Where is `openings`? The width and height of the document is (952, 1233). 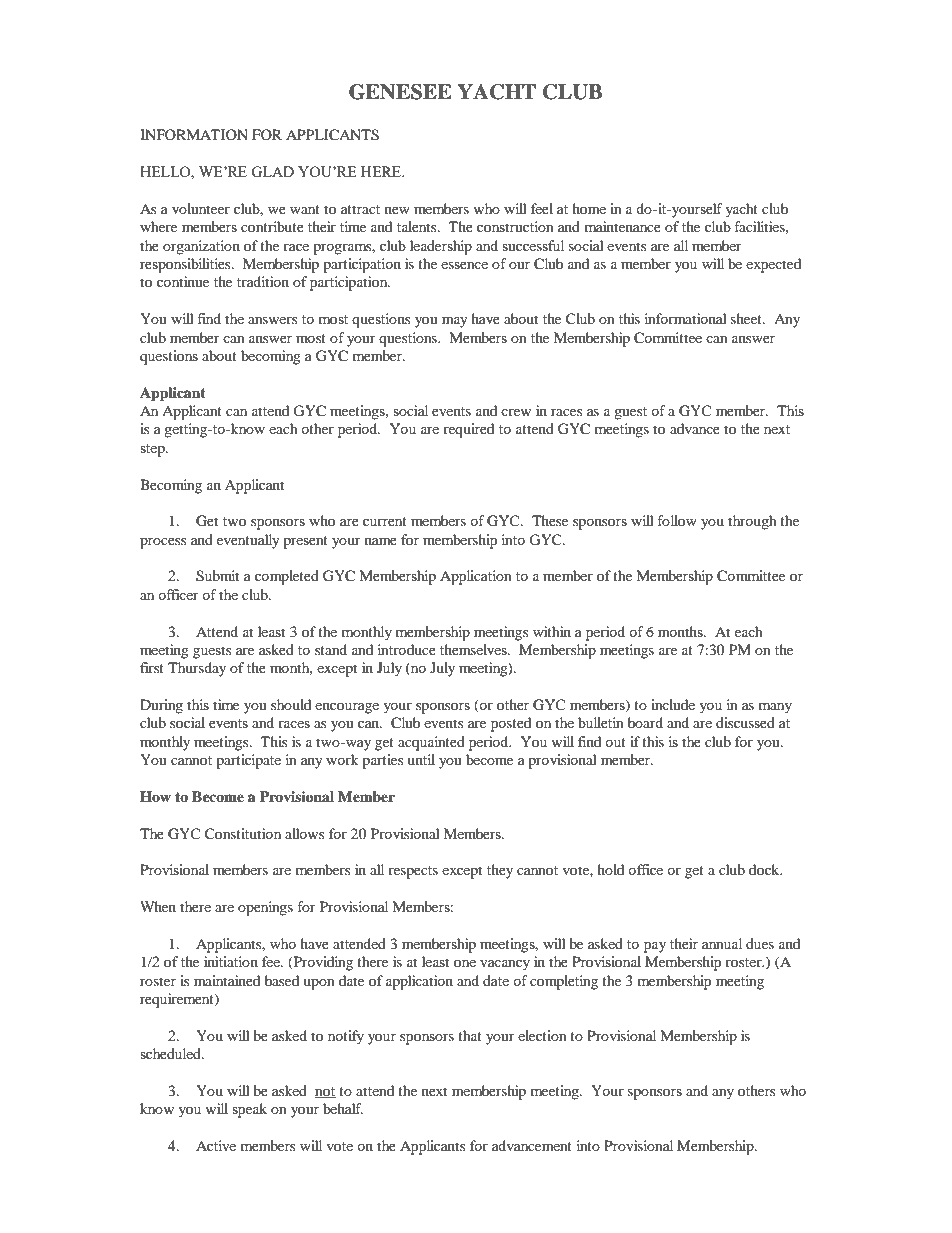 openings is located at coordinates (265, 908).
